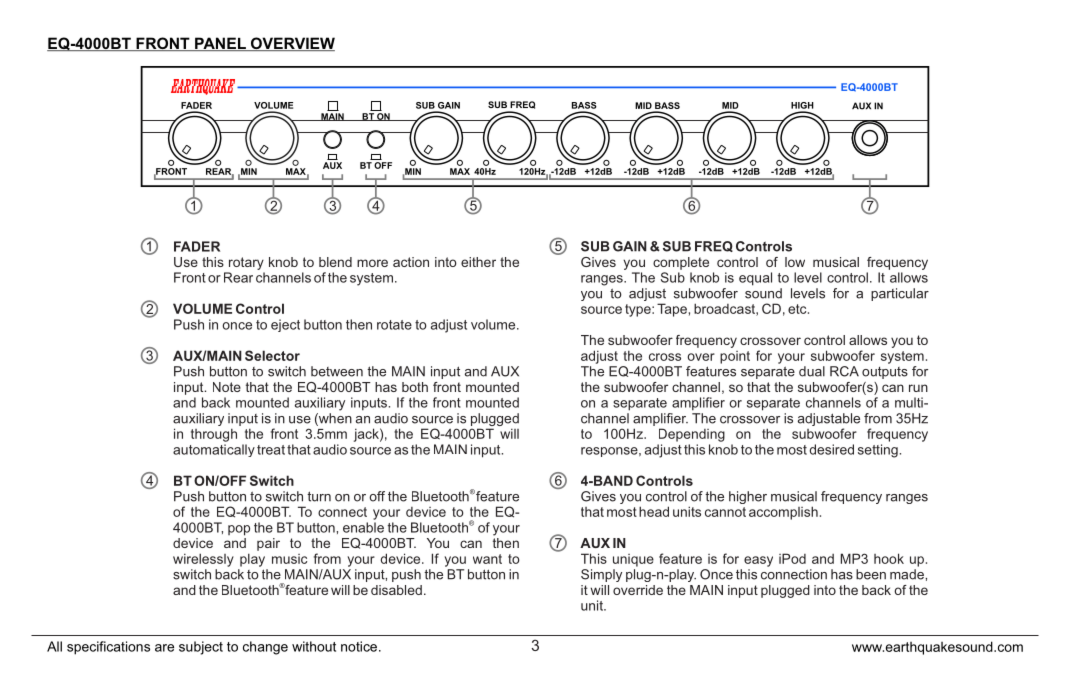  I want to click on equal, so click(755, 279).
